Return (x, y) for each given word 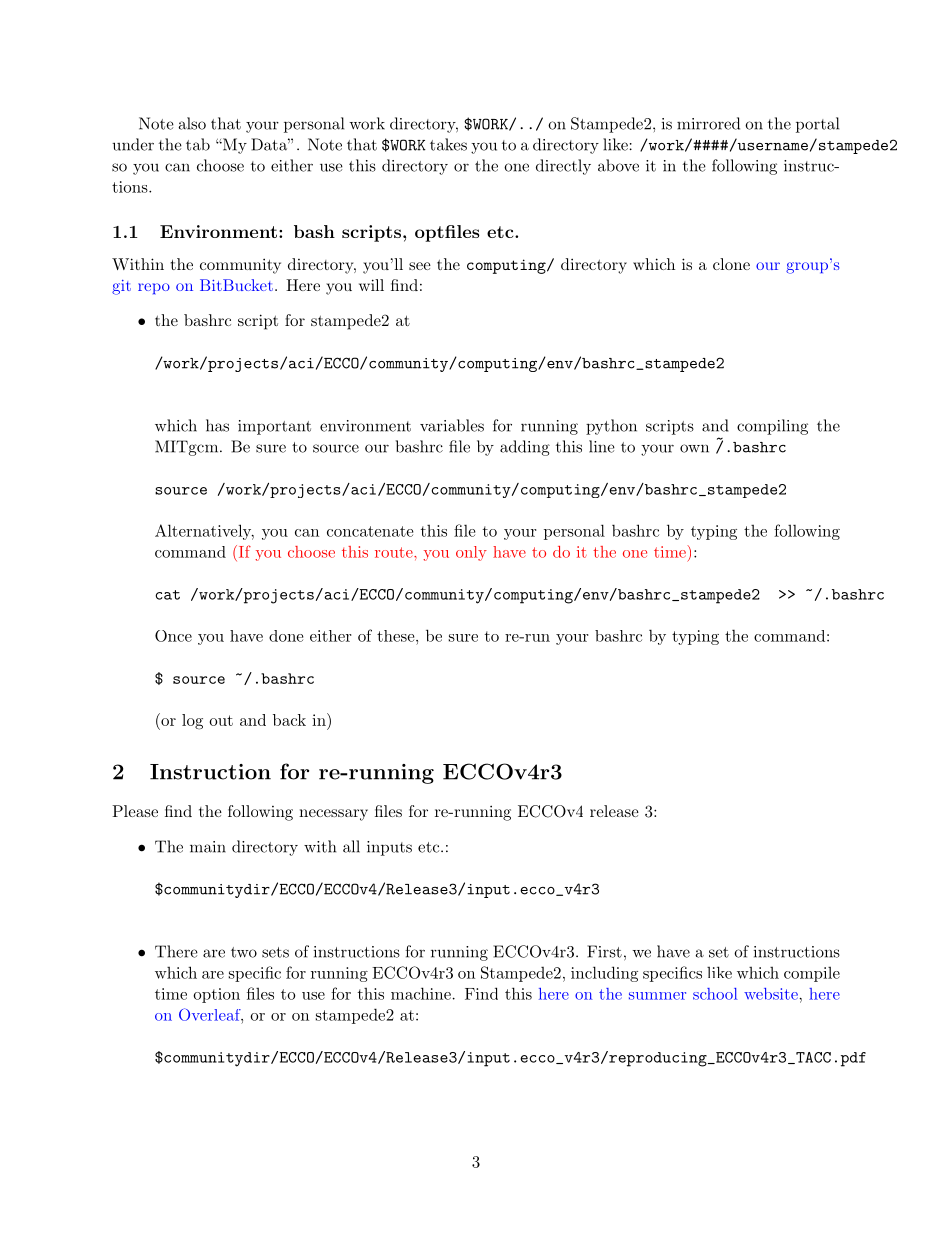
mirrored (708, 123)
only (471, 553)
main (208, 847)
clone (731, 264)
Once (173, 636)
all (351, 846)
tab (198, 144)
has (217, 425)
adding (525, 448)
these (397, 636)
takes (448, 144)
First (604, 951)
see (420, 266)
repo (154, 288)
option (216, 995)
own (694, 448)
